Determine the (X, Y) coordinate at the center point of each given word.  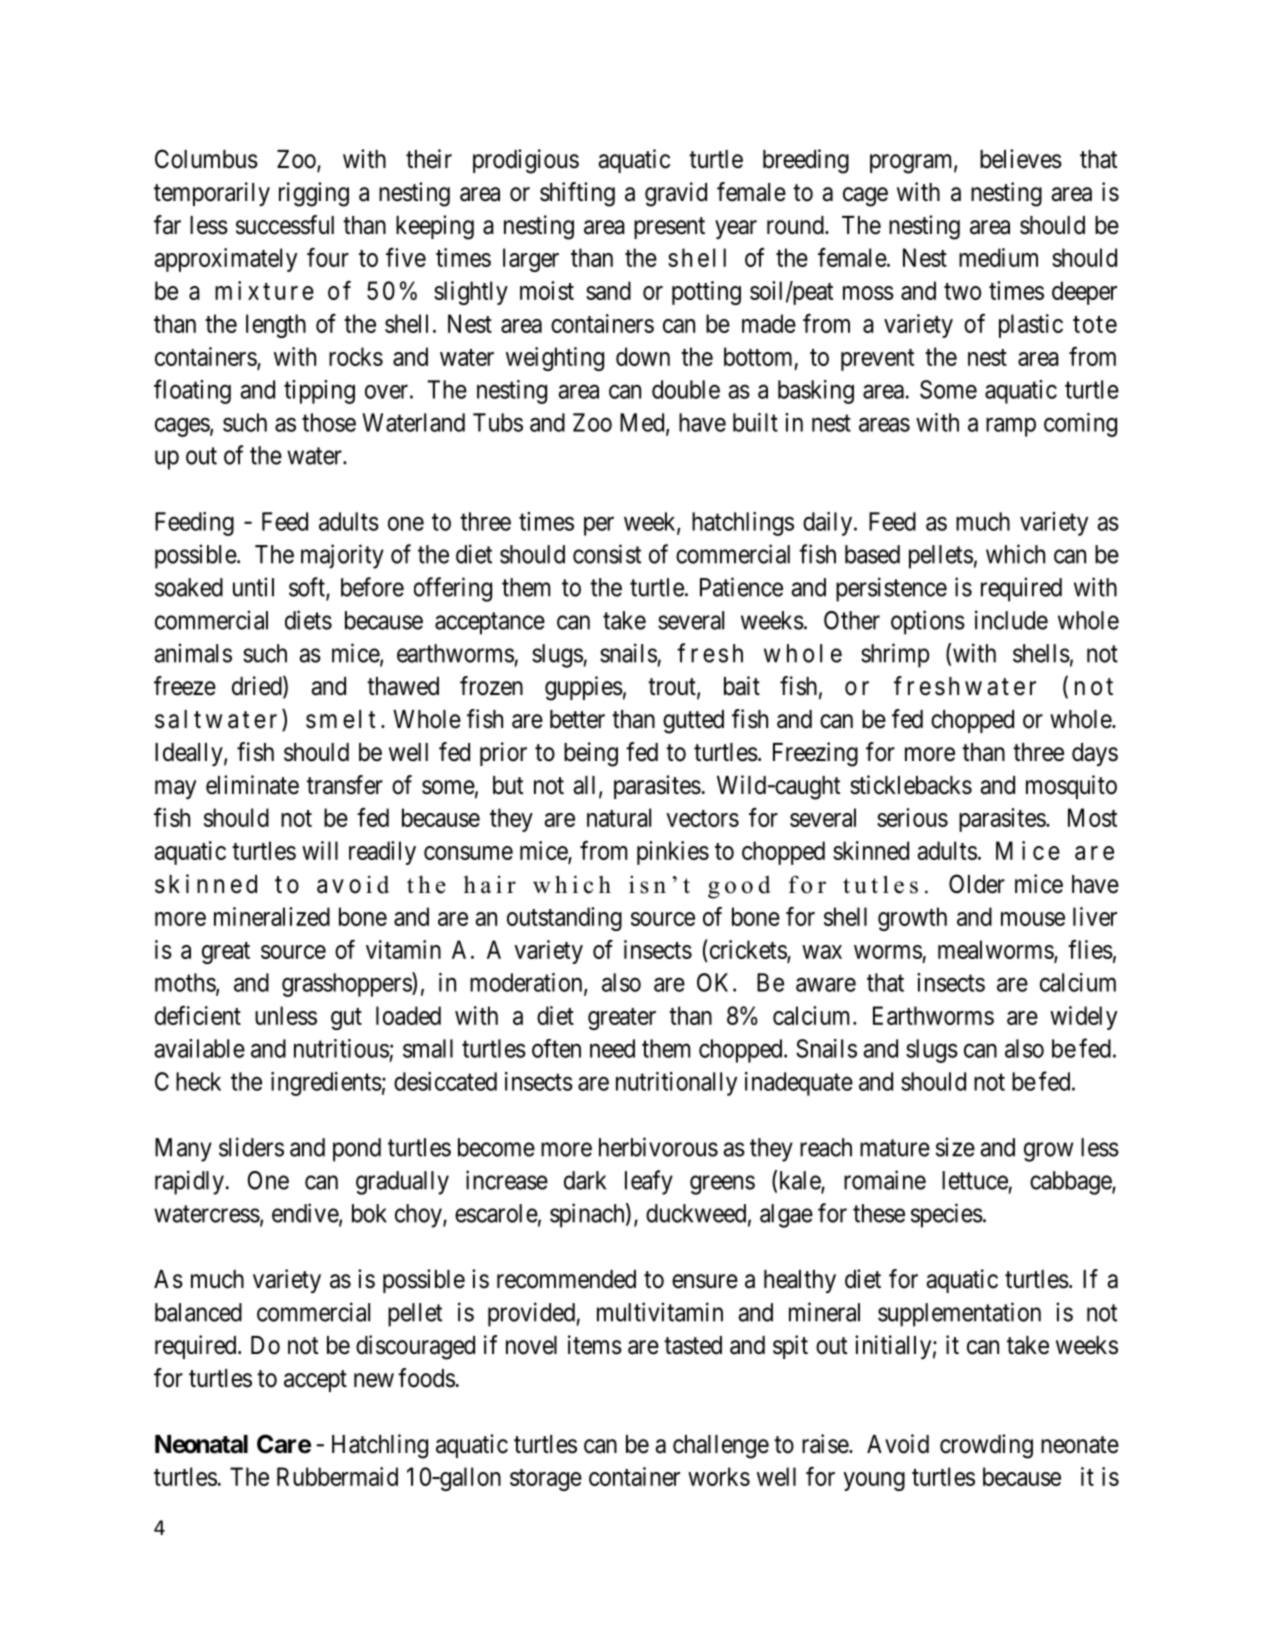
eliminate (252, 785)
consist (607, 554)
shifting (577, 194)
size (955, 1147)
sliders (251, 1147)
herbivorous (658, 1147)
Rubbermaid (337, 1476)
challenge (721, 1447)
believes (1021, 159)
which (1015, 554)
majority (342, 556)
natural (619, 817)
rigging (314, 194)
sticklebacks (911, 785)
